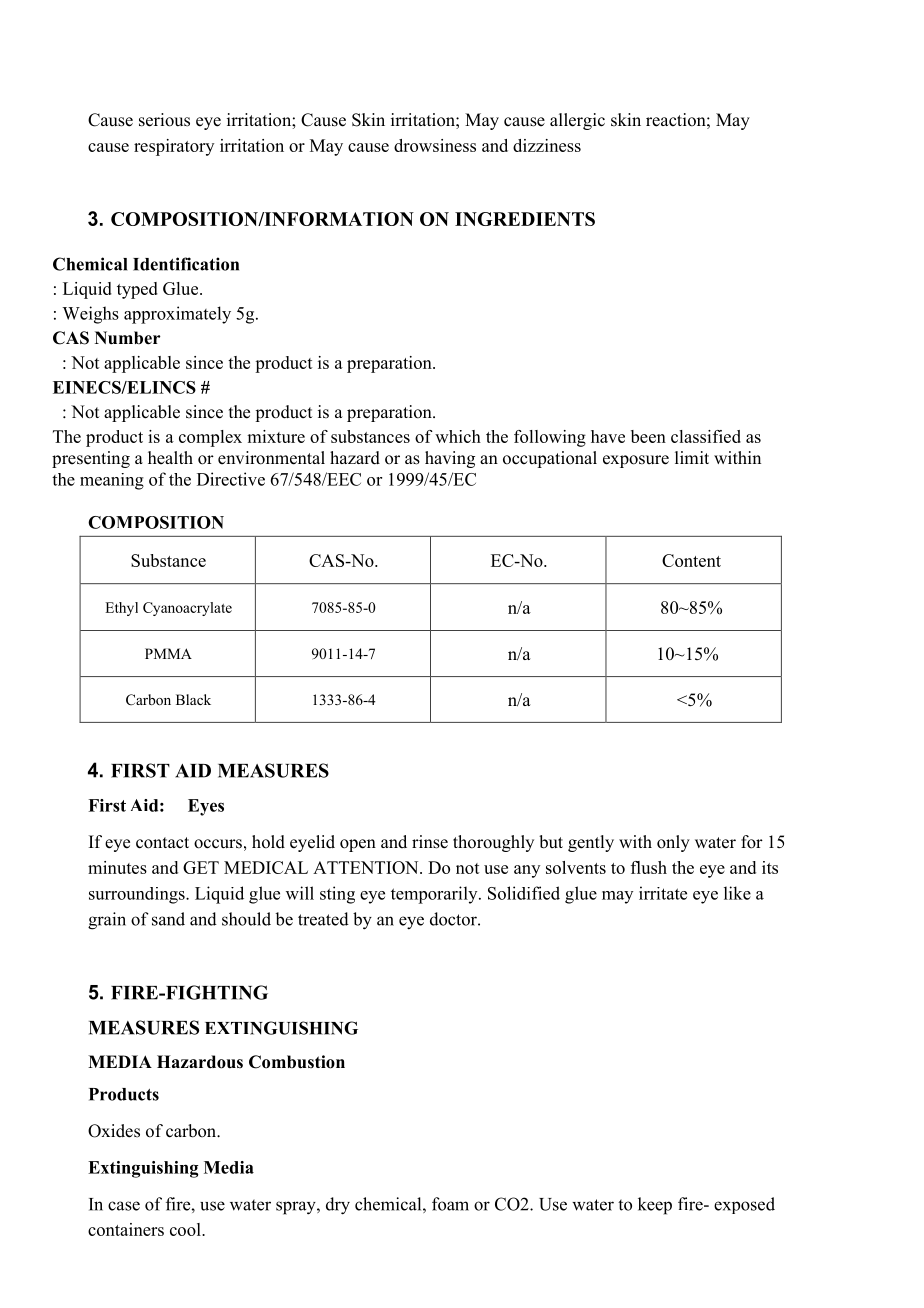 This screenshot has width=924, height=1308. What do you see at coordinates (162, 843) in the screenshot?
I see `contact` at bounding box center [162, 843].
